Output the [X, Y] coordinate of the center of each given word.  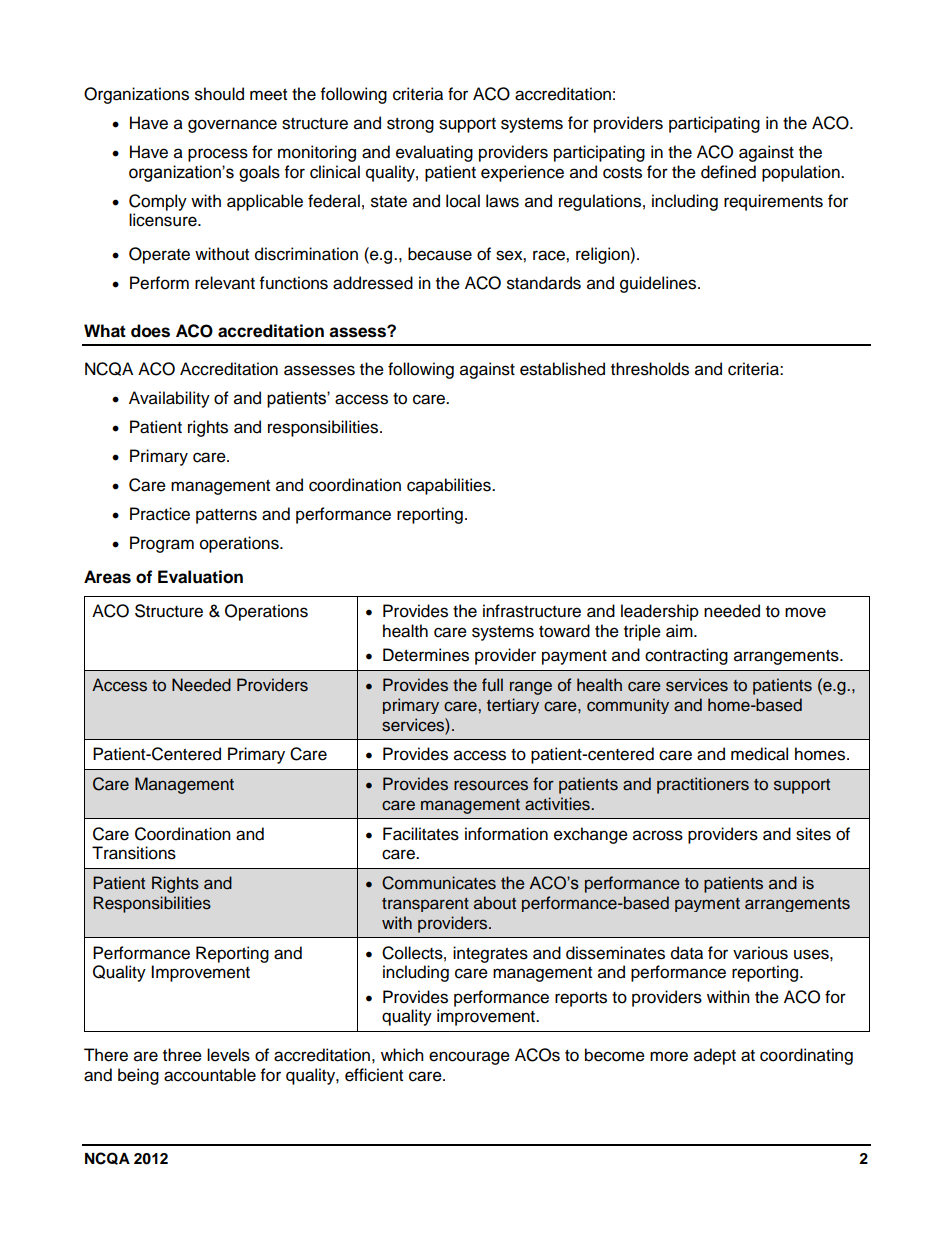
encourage [469, 1058]
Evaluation [200, 577]
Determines [426, 655]
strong [410, 125]
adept [715, 1056]
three [182, 1055]
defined [728, 172]
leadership [660, 612]
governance [232, 126]
